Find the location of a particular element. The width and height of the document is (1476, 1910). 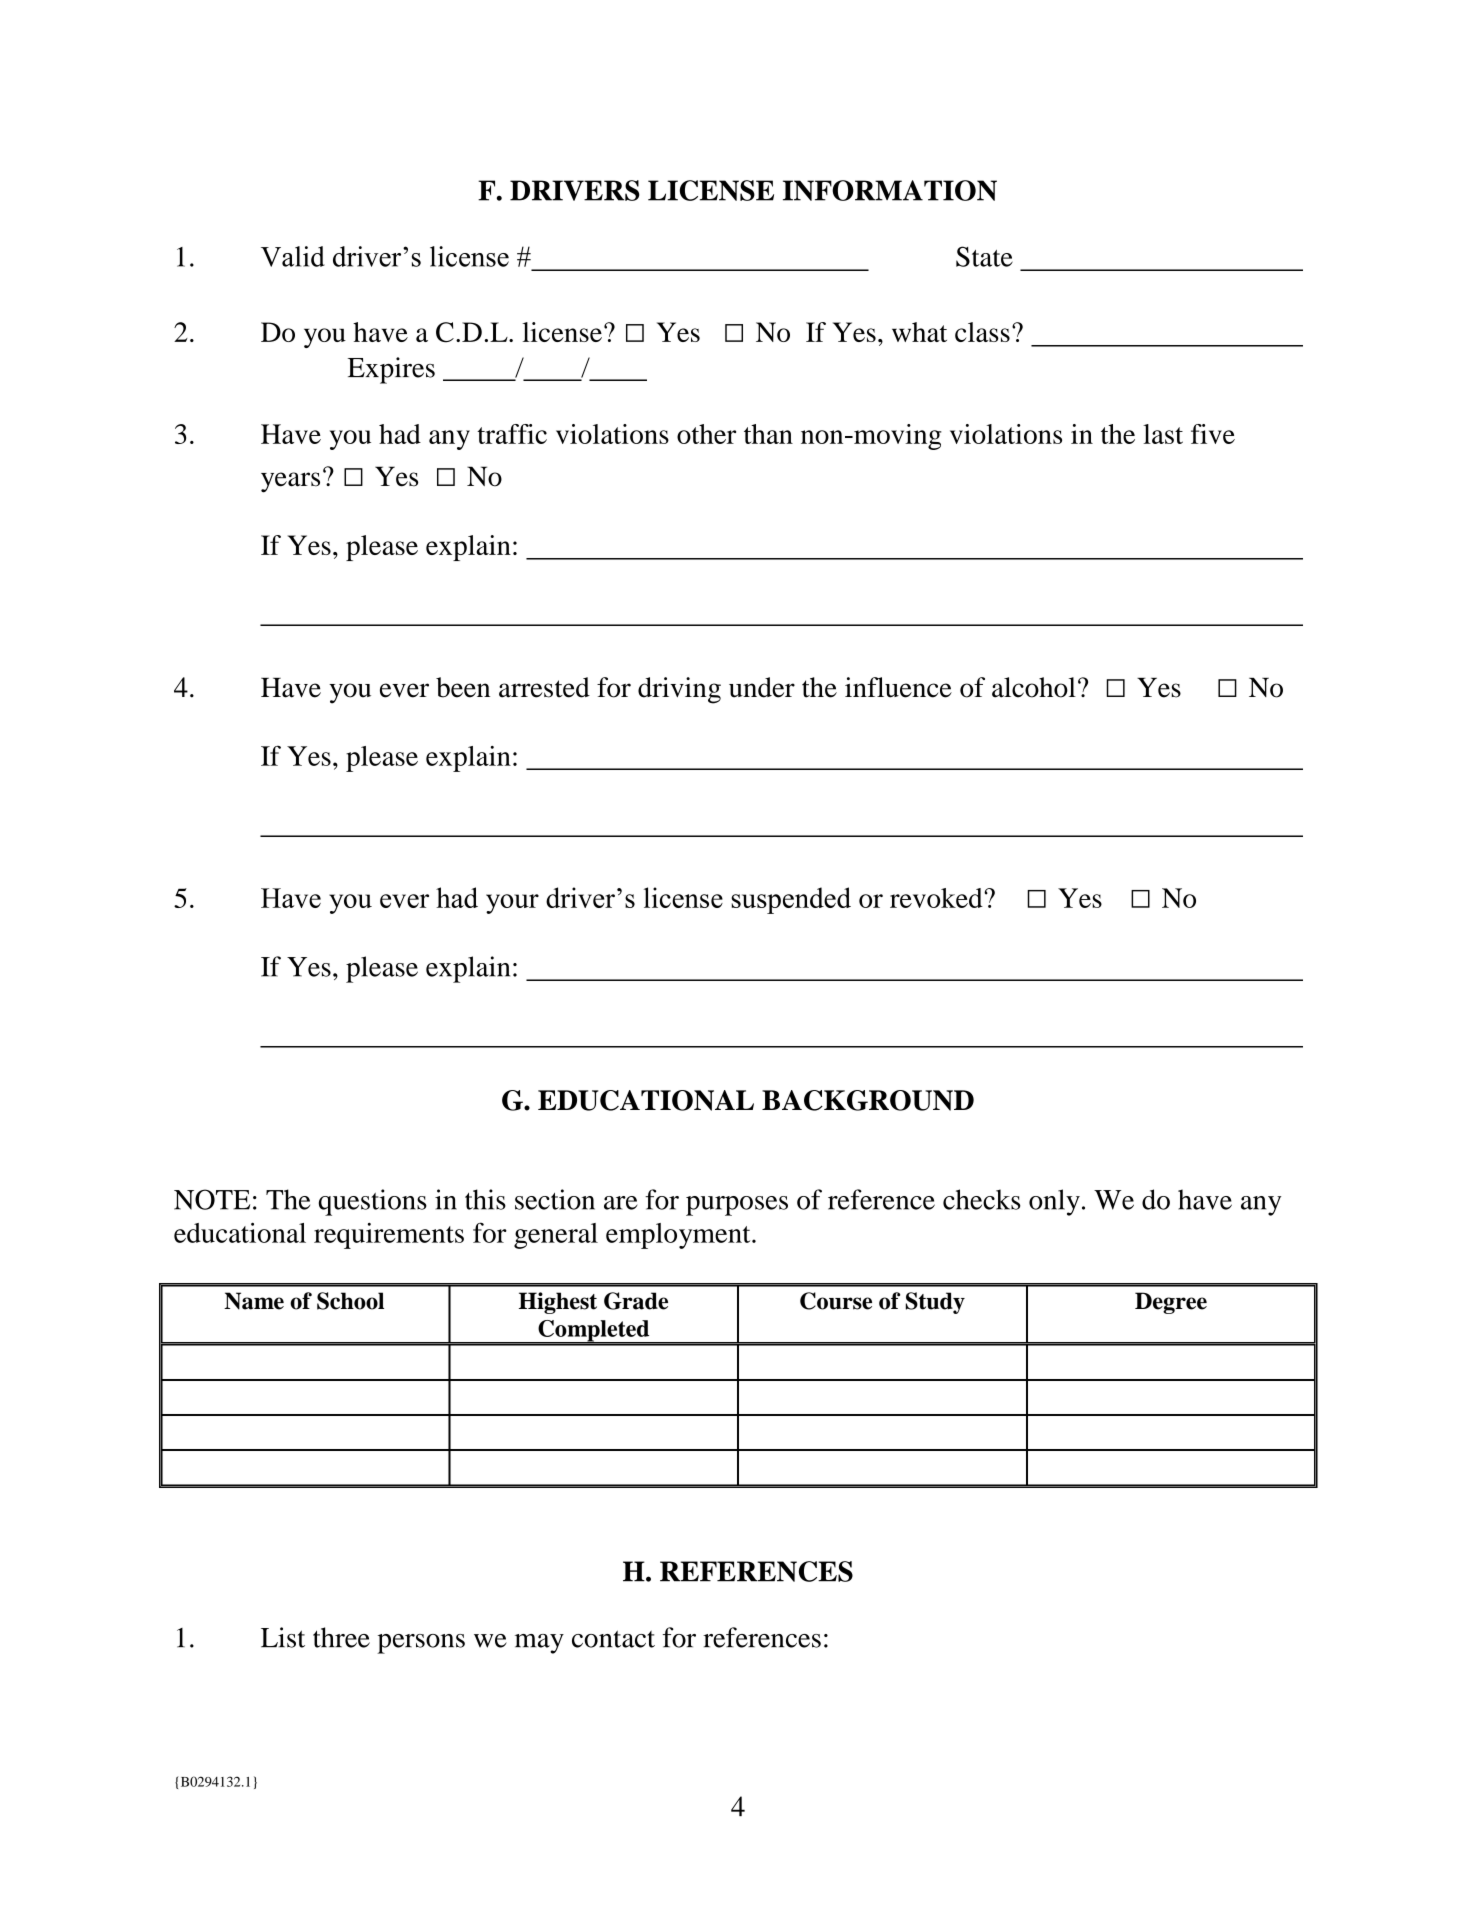

three is located at coordinates (341, 1637).
